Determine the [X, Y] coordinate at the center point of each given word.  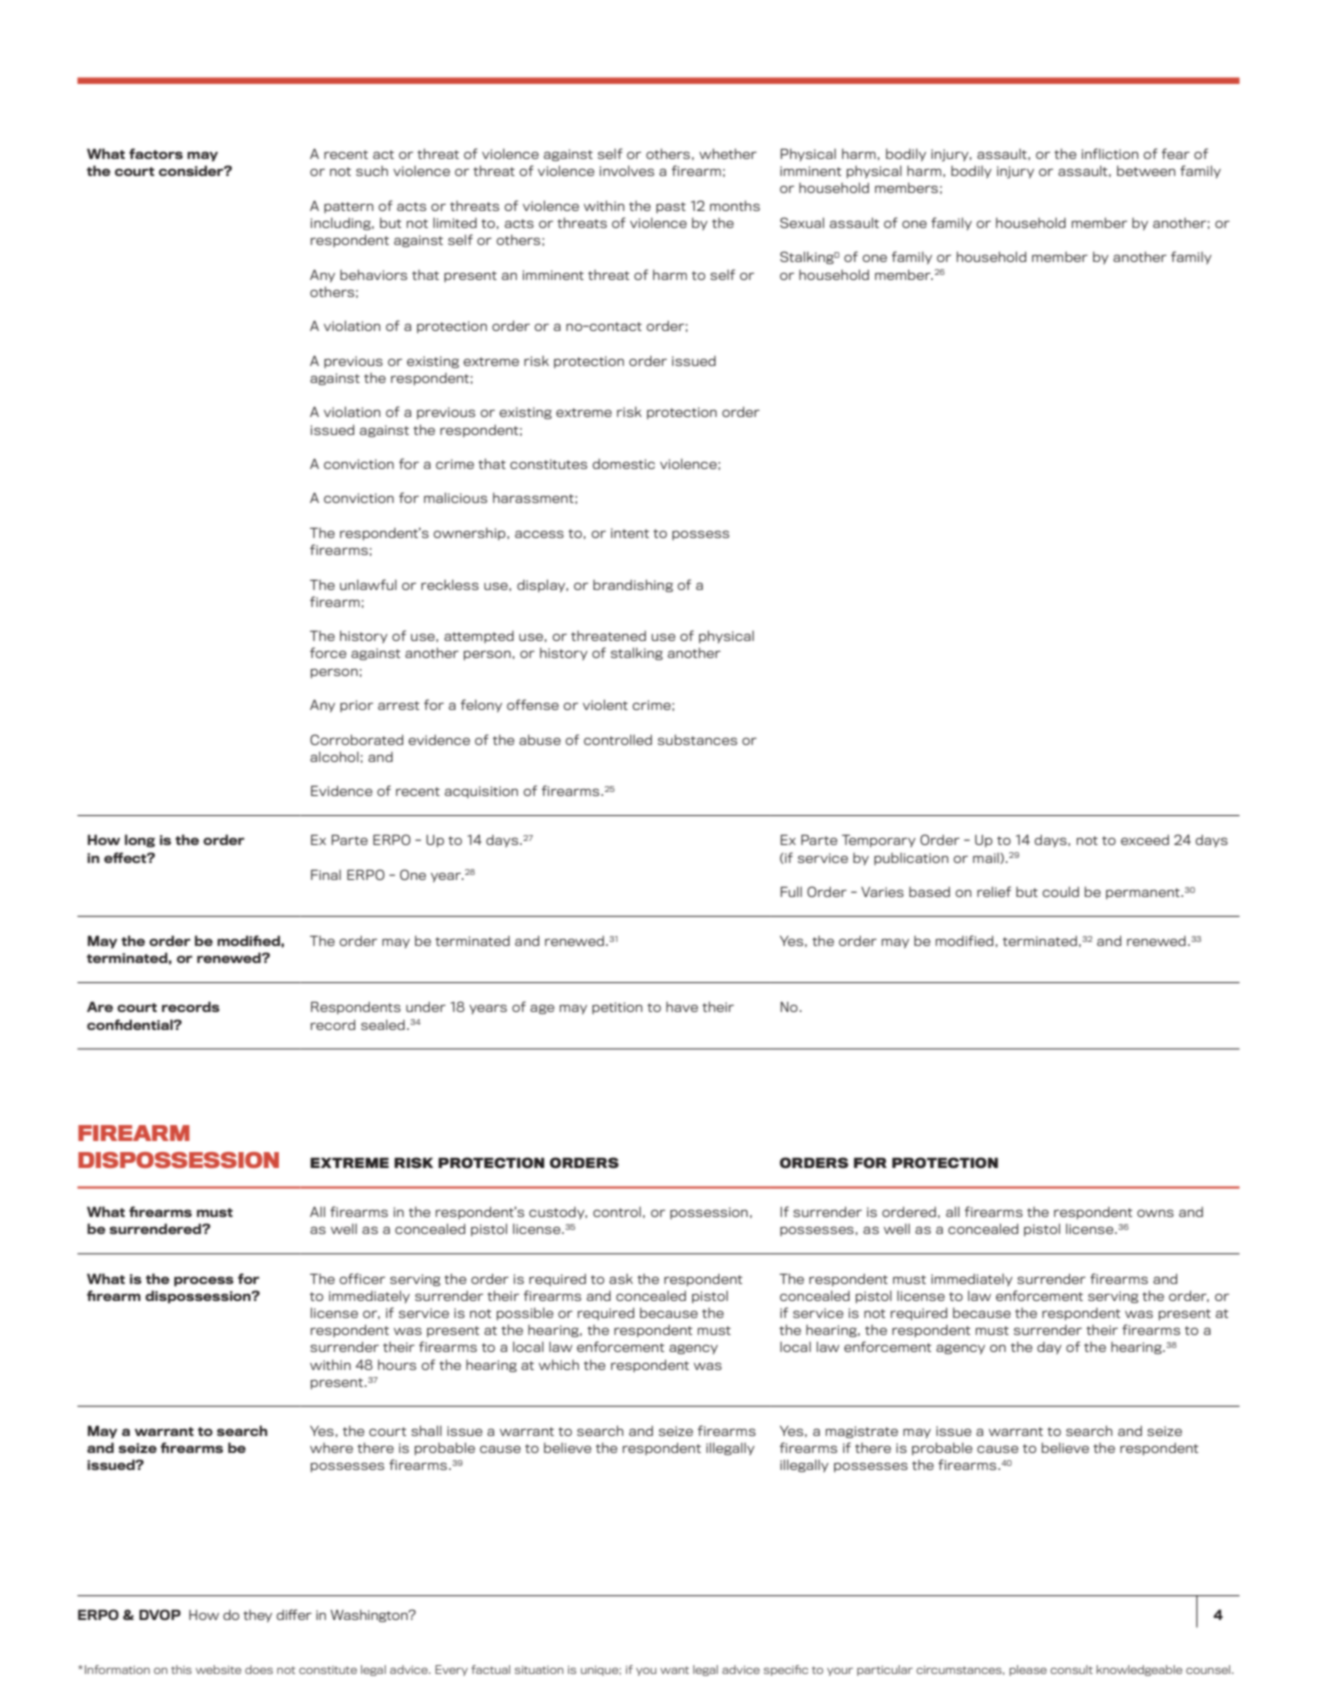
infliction [1110, 153]
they [257, 1616]
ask [621, 1279]
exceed [1145, 840]
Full [791, 891]
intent [630, 533]
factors [156, 153]
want [674, 1670]
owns [1155, 1213]
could [1060, 891]
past [671, 207]
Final [326, 874]
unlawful [368, 584]
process [204, 1281]
